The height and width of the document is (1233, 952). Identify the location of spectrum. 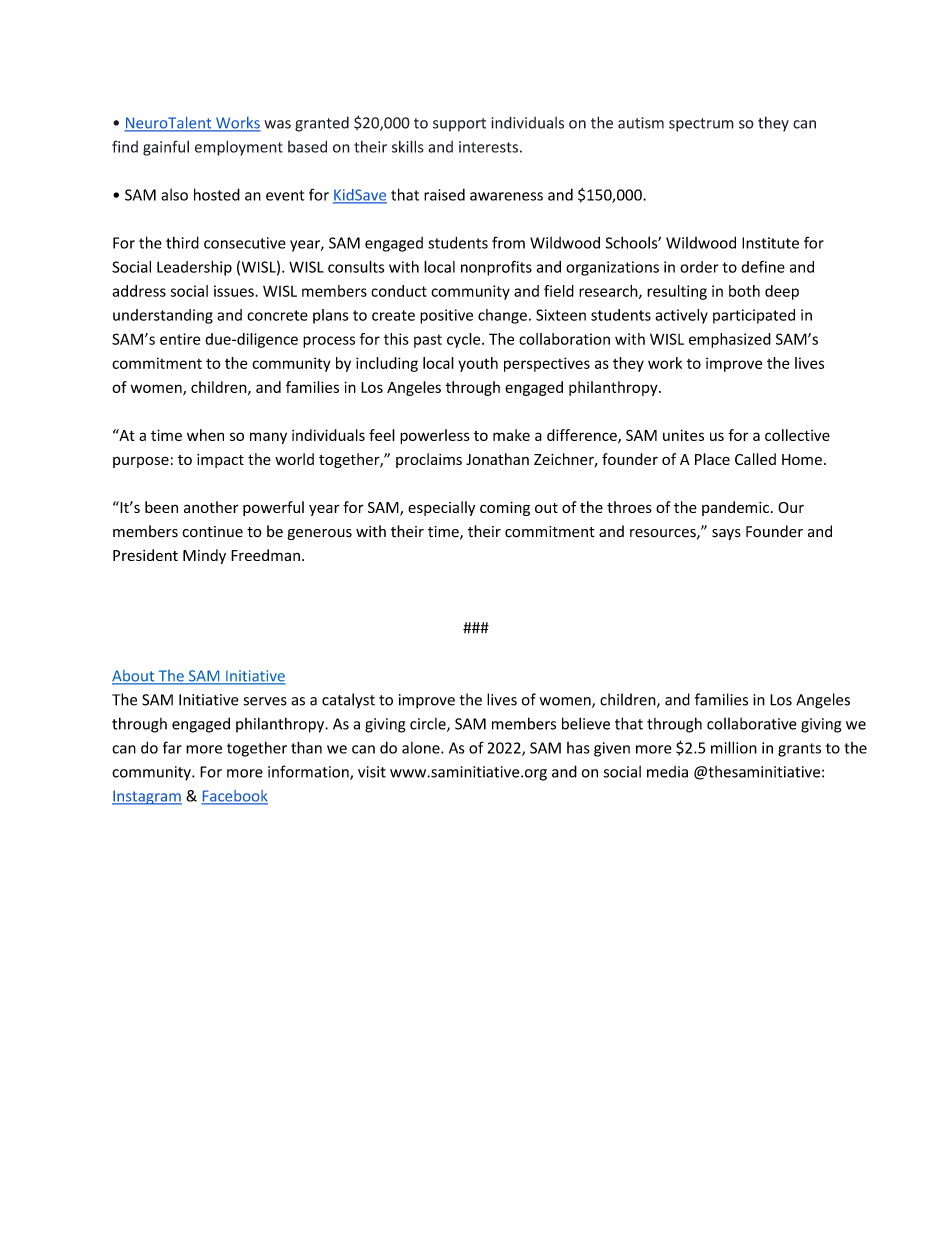
(701, 125).
